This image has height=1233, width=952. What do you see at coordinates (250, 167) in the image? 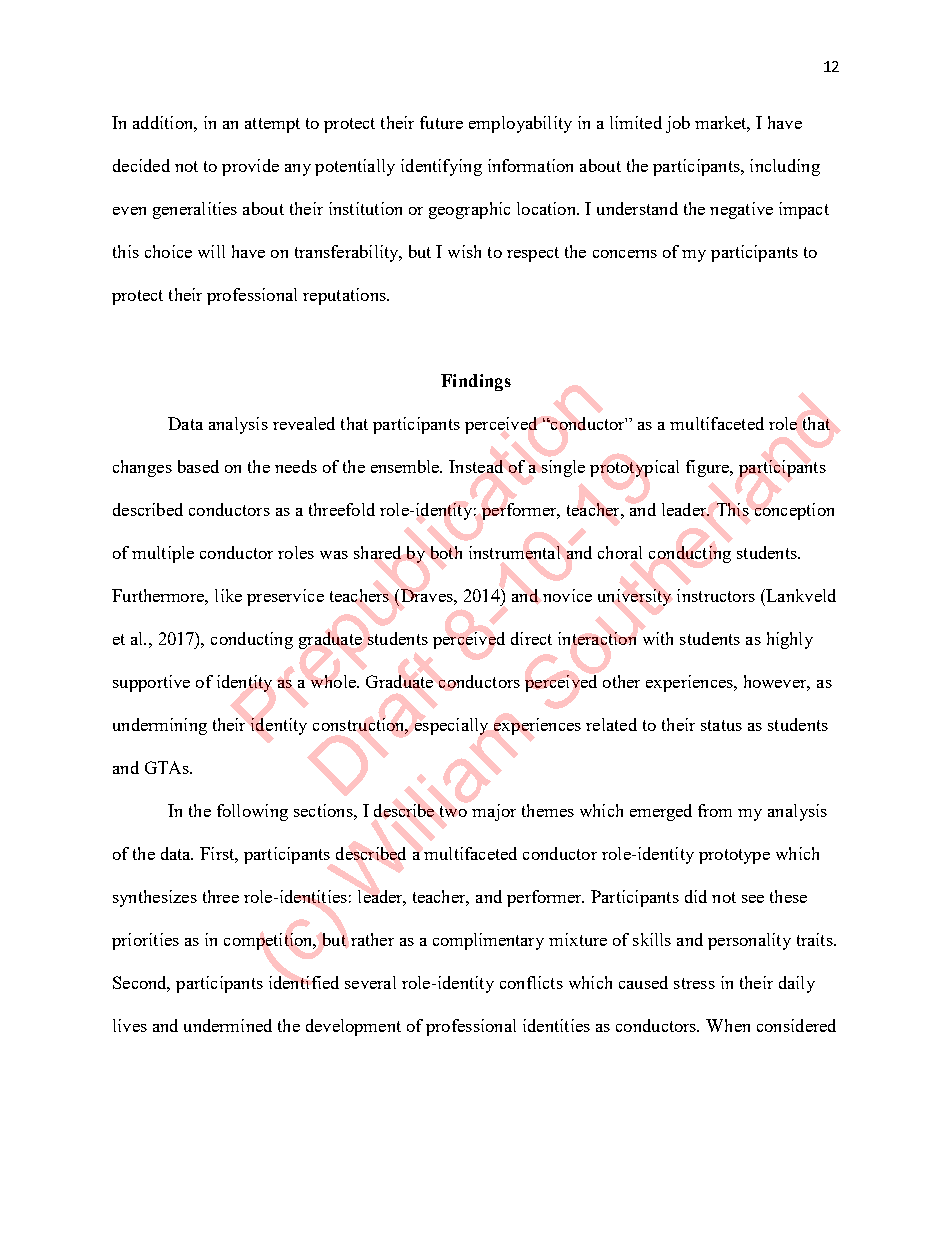
I see `provide` at bounding box center [250, 167].
